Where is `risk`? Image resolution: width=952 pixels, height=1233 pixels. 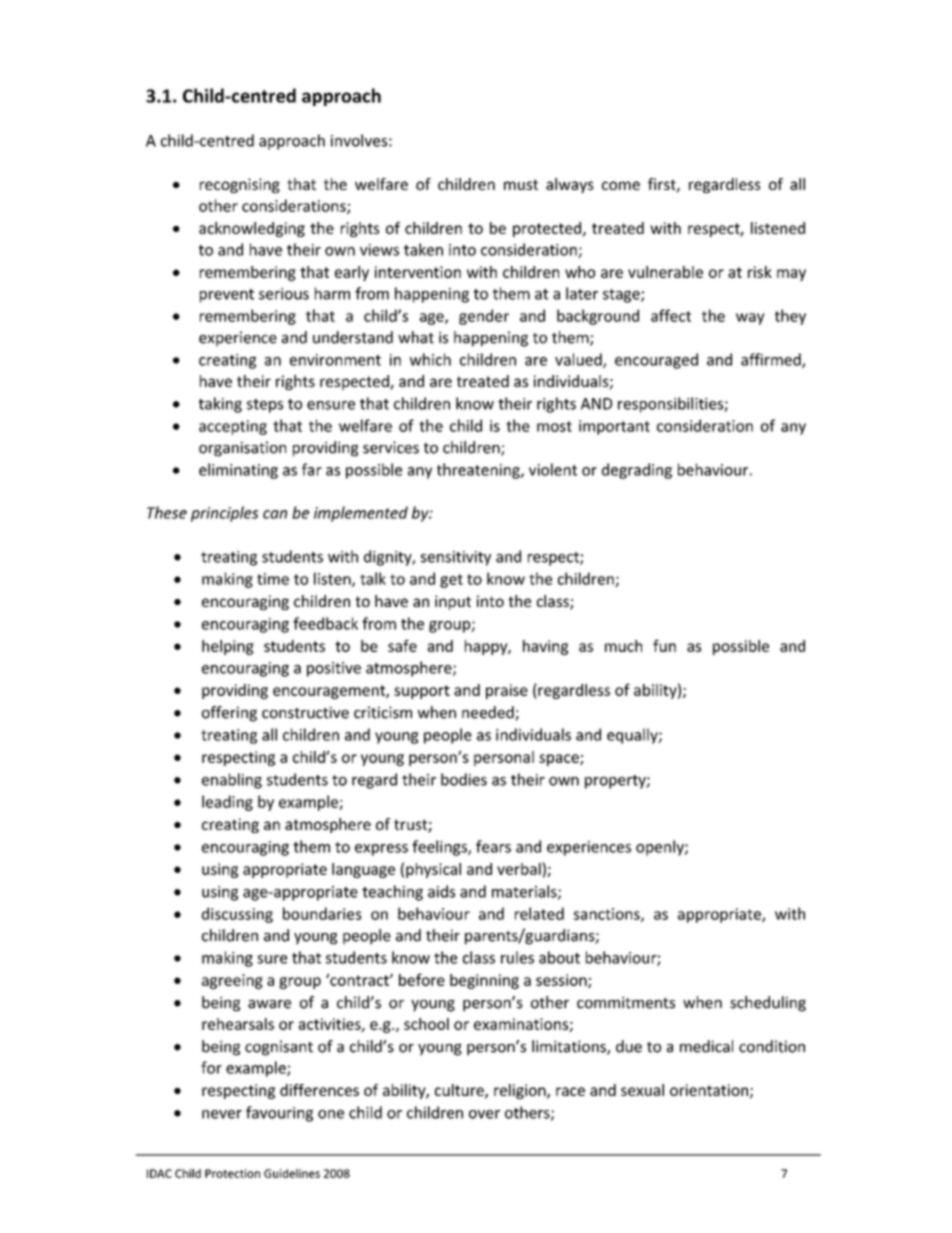 risk is located at coordinates (760, 272).
